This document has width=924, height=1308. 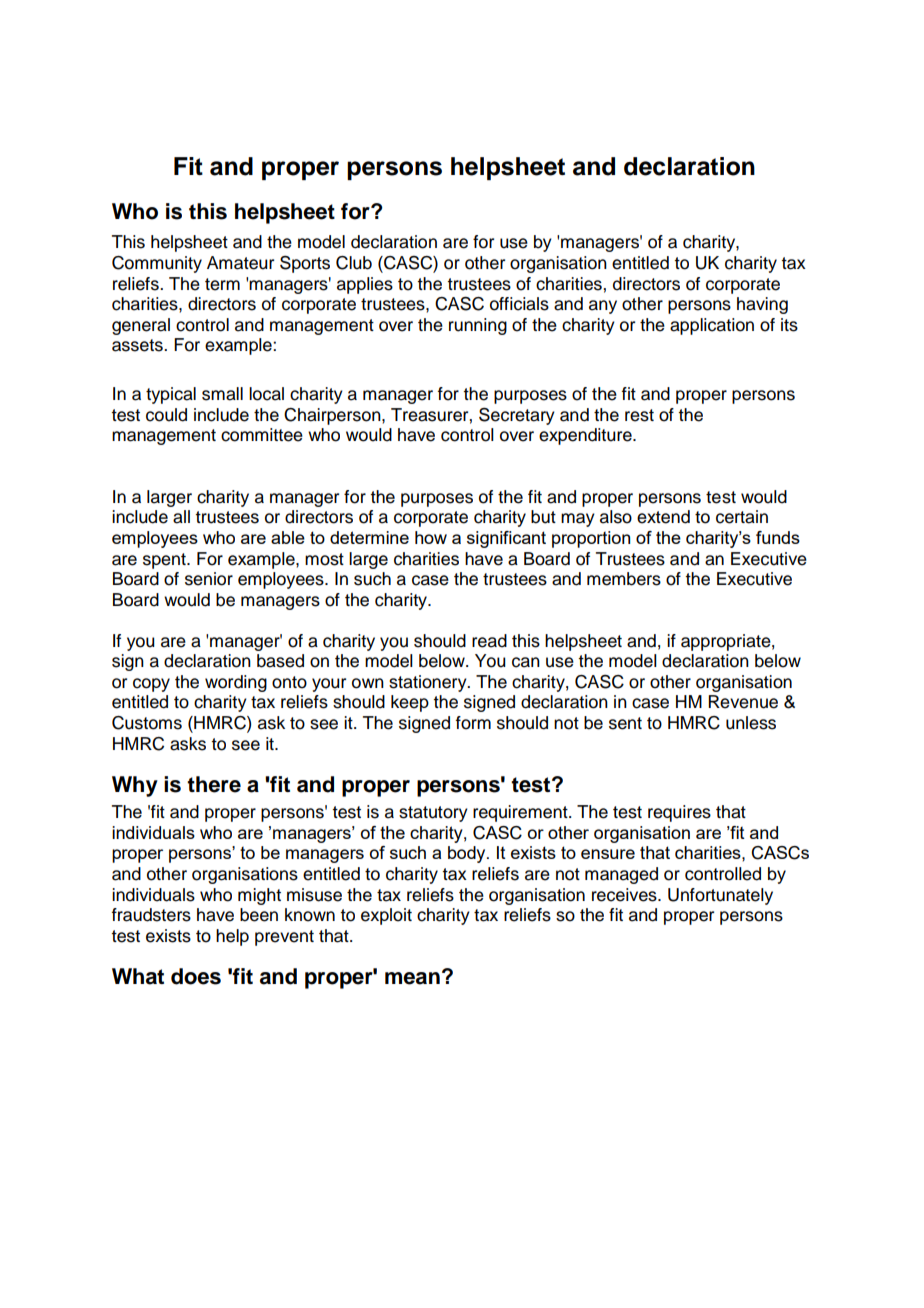 What do you see at coordinates (751, 723) in the document?
I see `unless` at bounding box center [751, 723].
